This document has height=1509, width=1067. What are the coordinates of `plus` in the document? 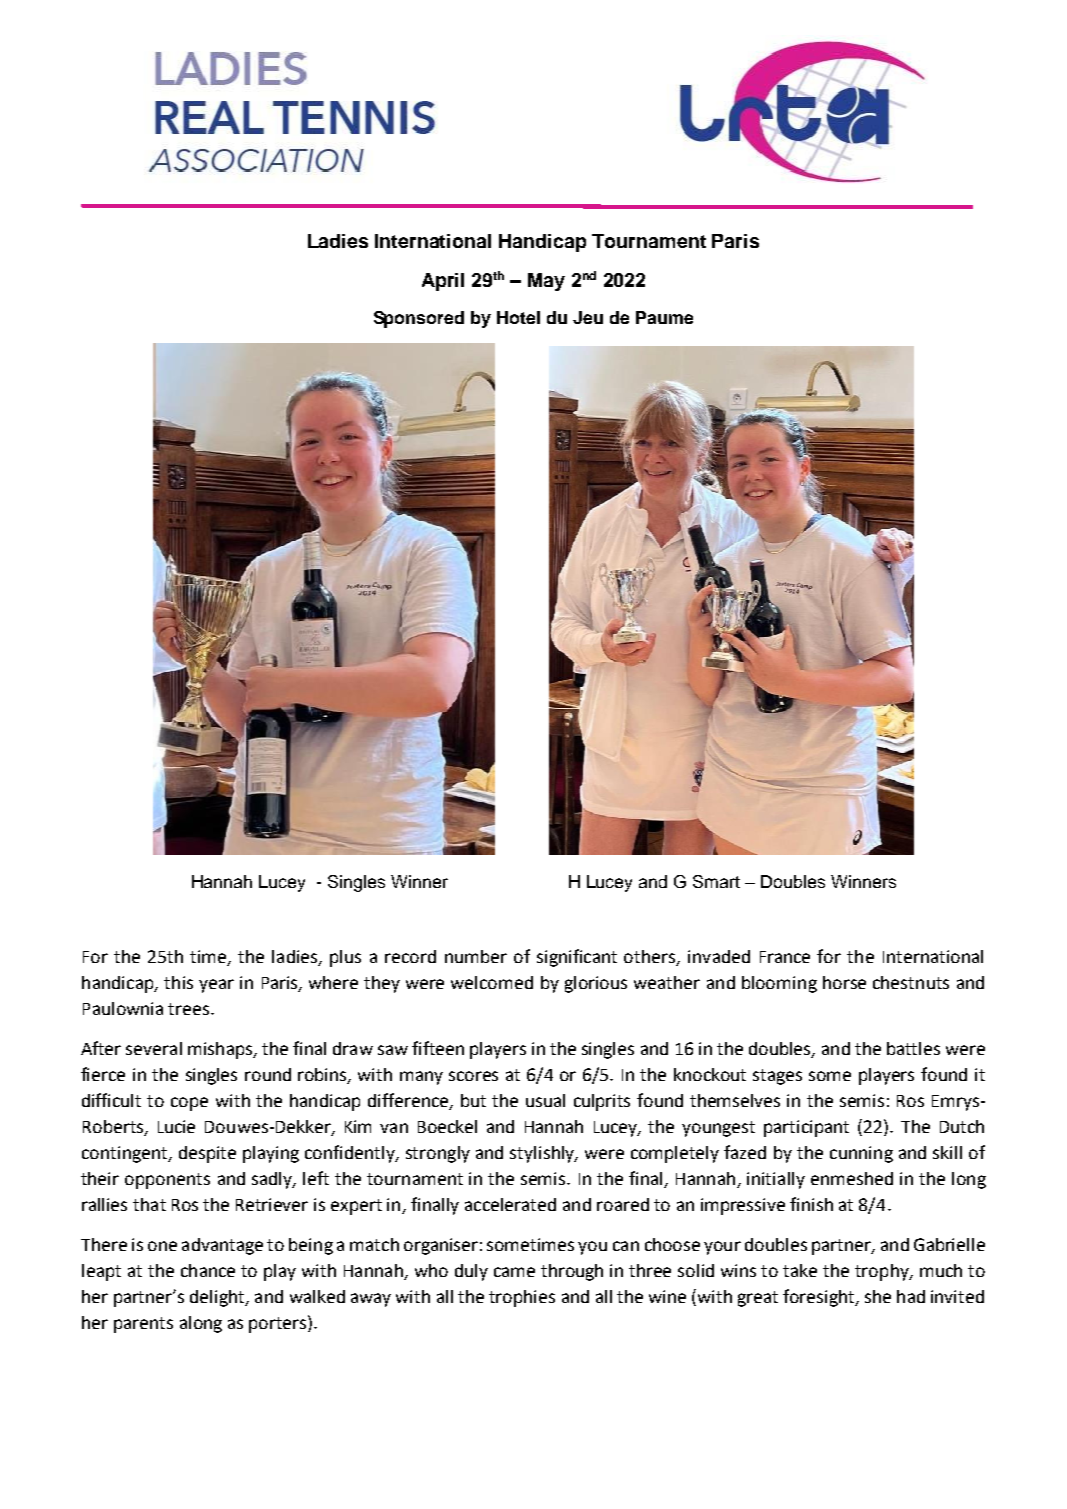 It's located at (345, 958).
